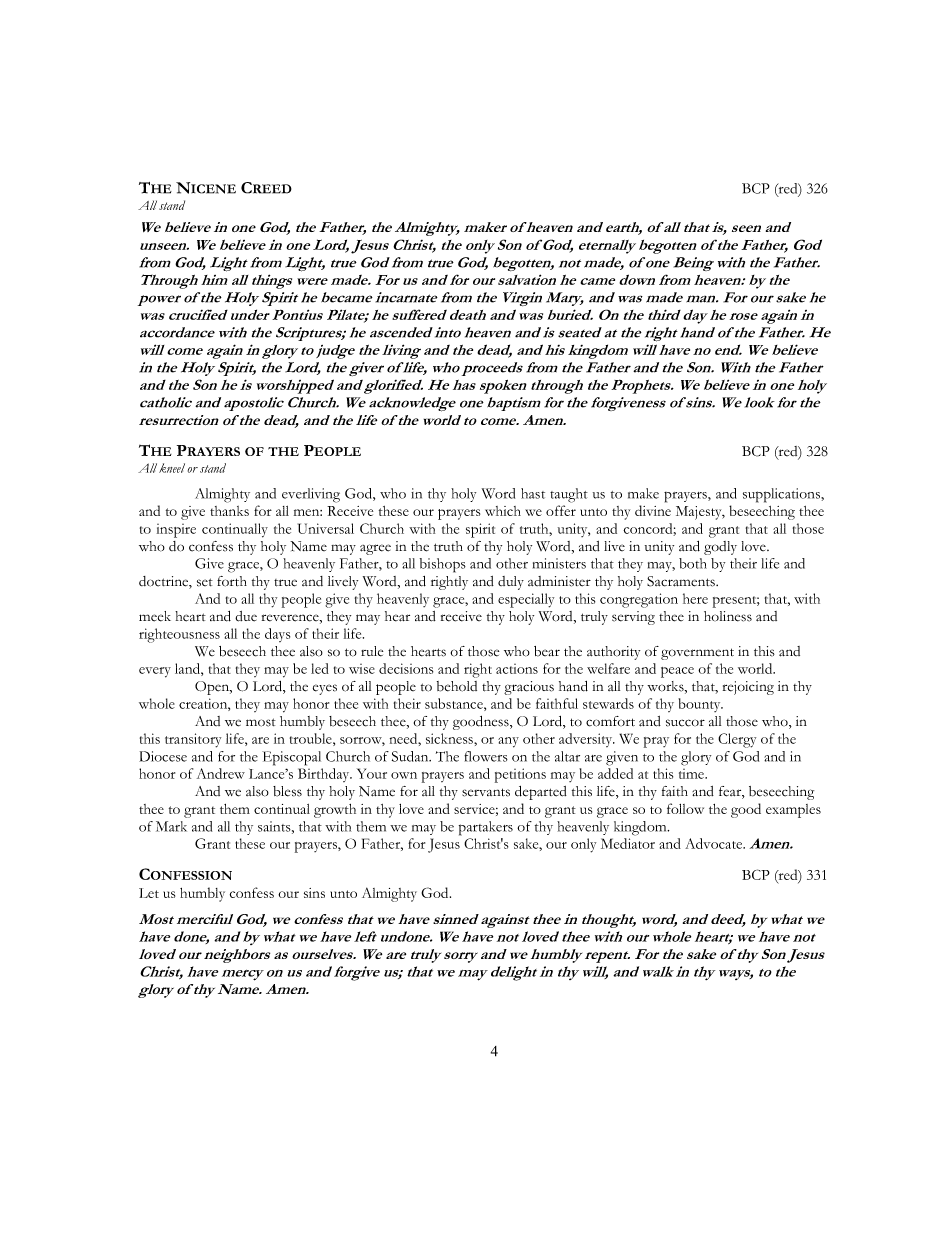  I want to click on Let, so click(149, 893).
